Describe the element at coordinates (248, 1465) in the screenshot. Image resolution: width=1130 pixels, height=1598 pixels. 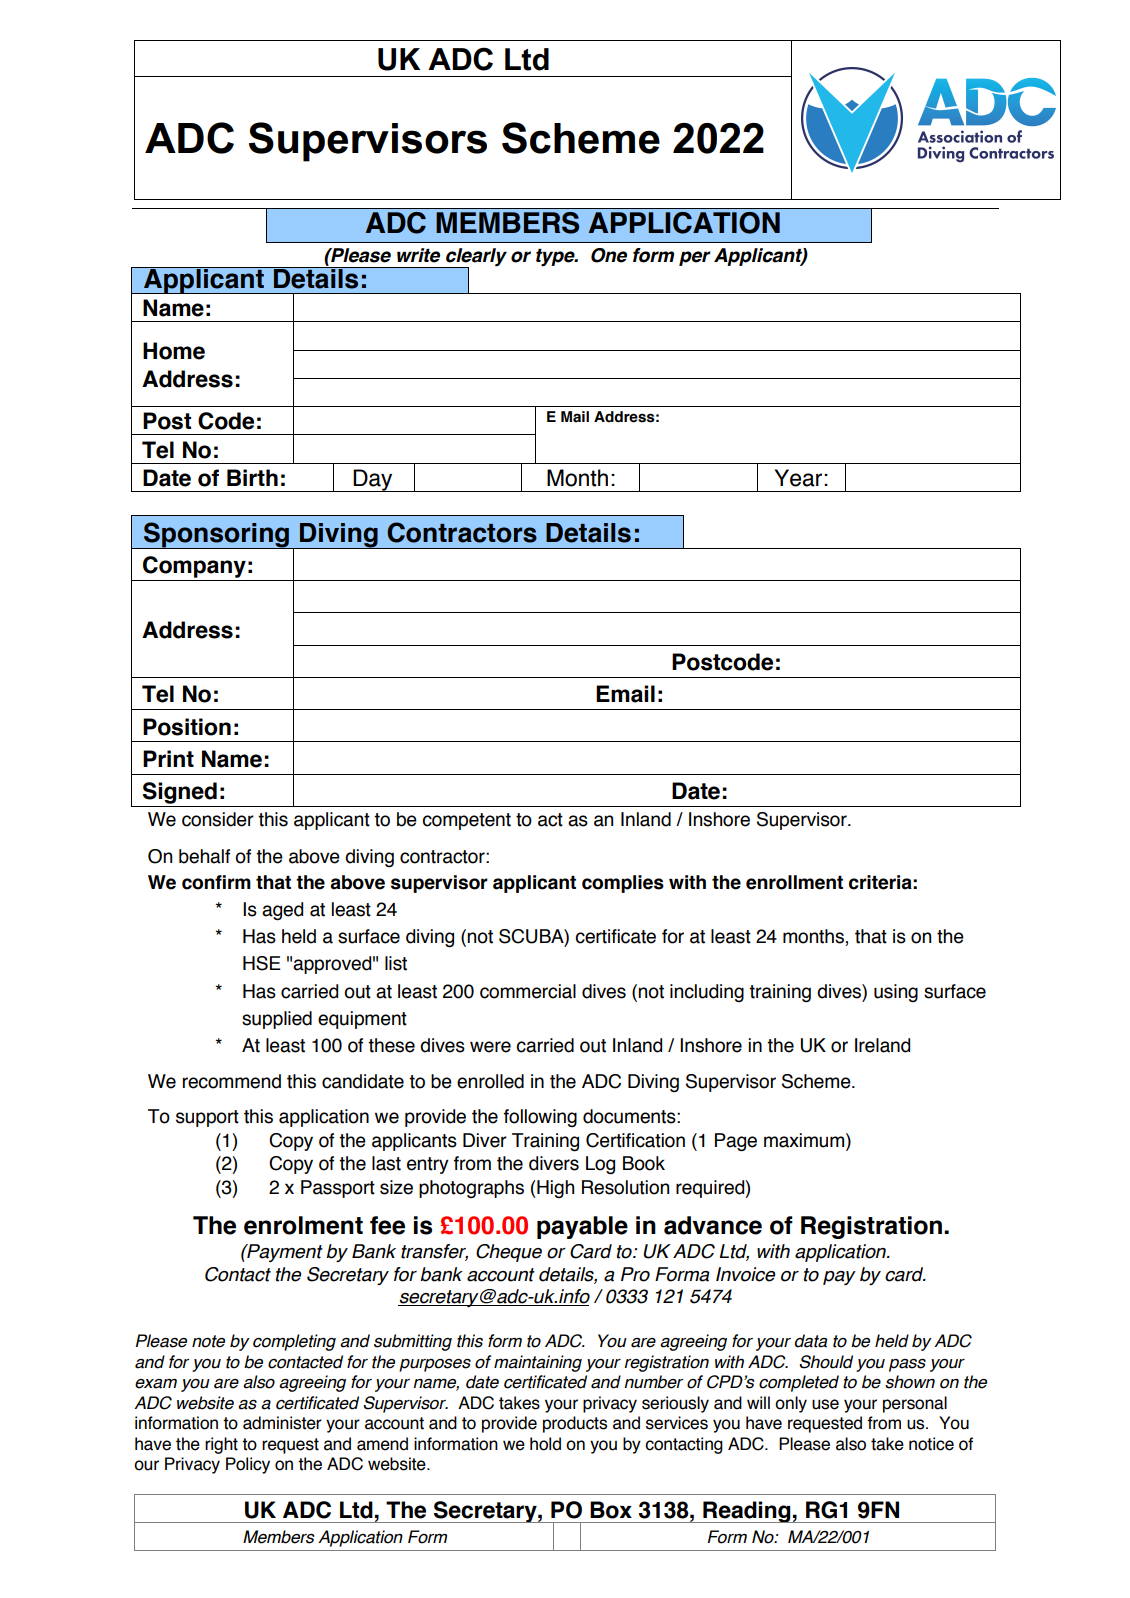
I see `Policy` at that location.
